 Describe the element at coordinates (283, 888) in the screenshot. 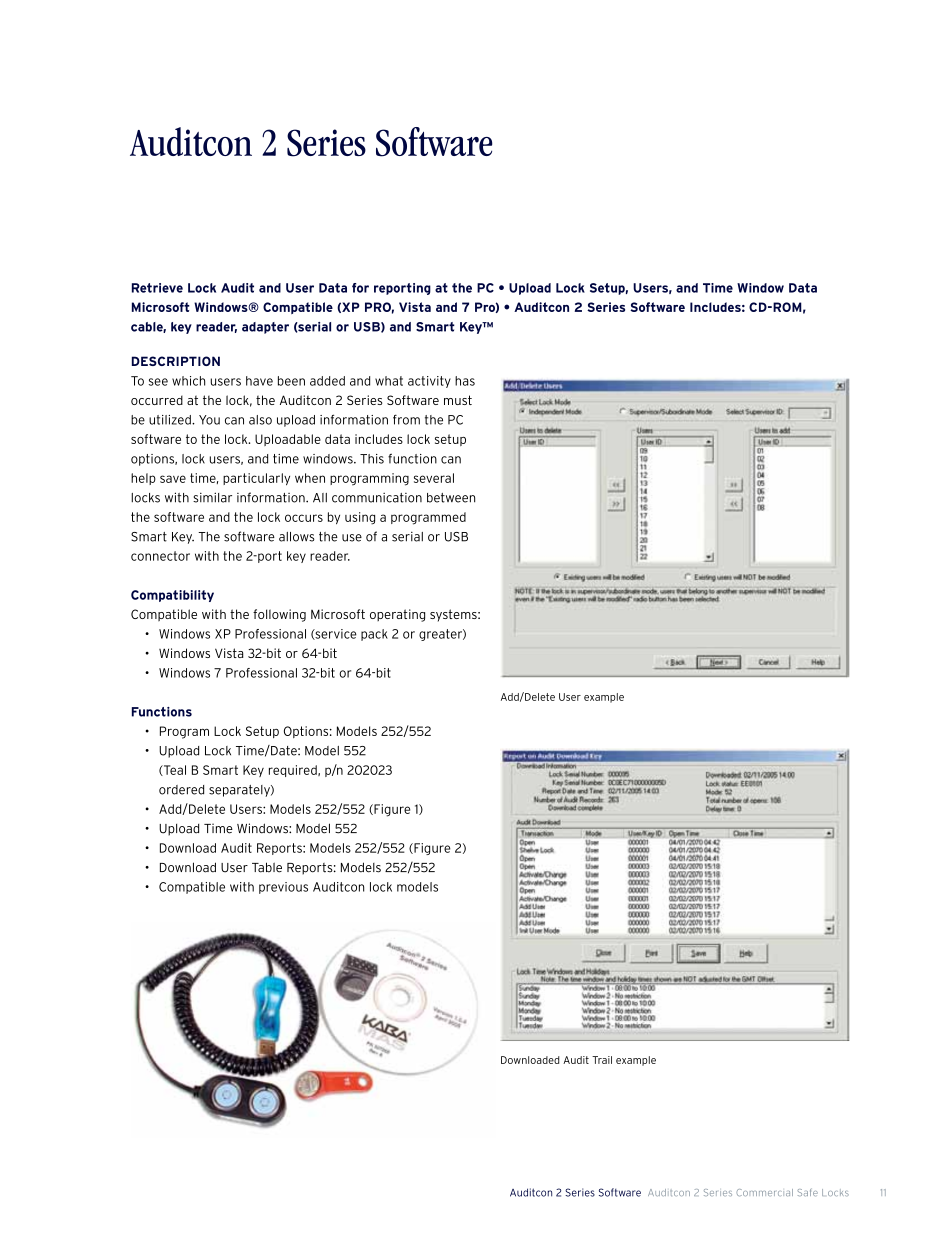

I see `previous` at that location.
